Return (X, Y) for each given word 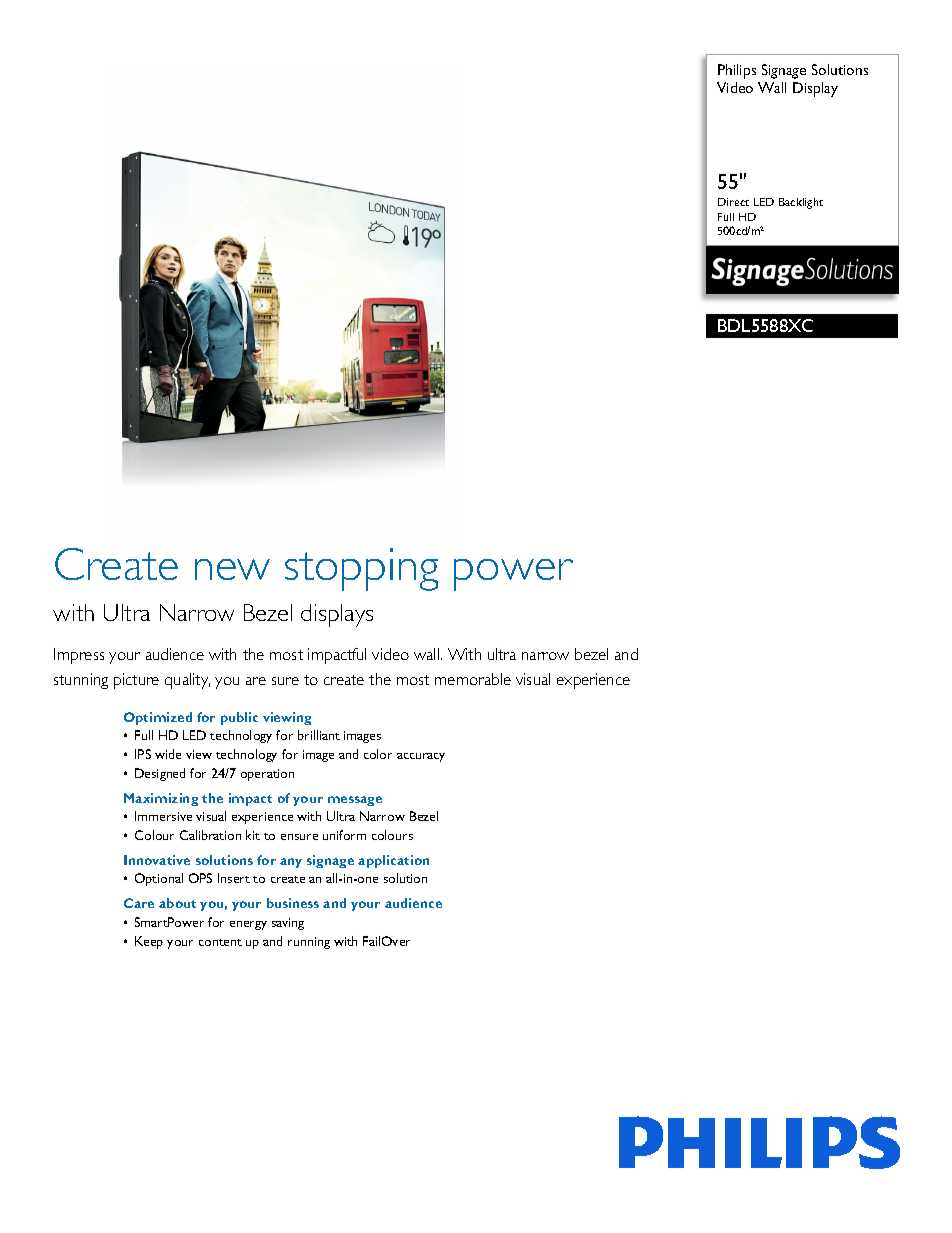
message (355, 801)
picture (136, 681)
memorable (473, 679)
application (393, 861)
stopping (361, 569)
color (378, 754)
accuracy (421, 757)
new (232, 569)
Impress (79, 656)
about (177, 903)
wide (168, 754)
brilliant (319, 735)
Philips (737, 71)
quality (187, 681)
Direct (733, 202)
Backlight (801, 203)
